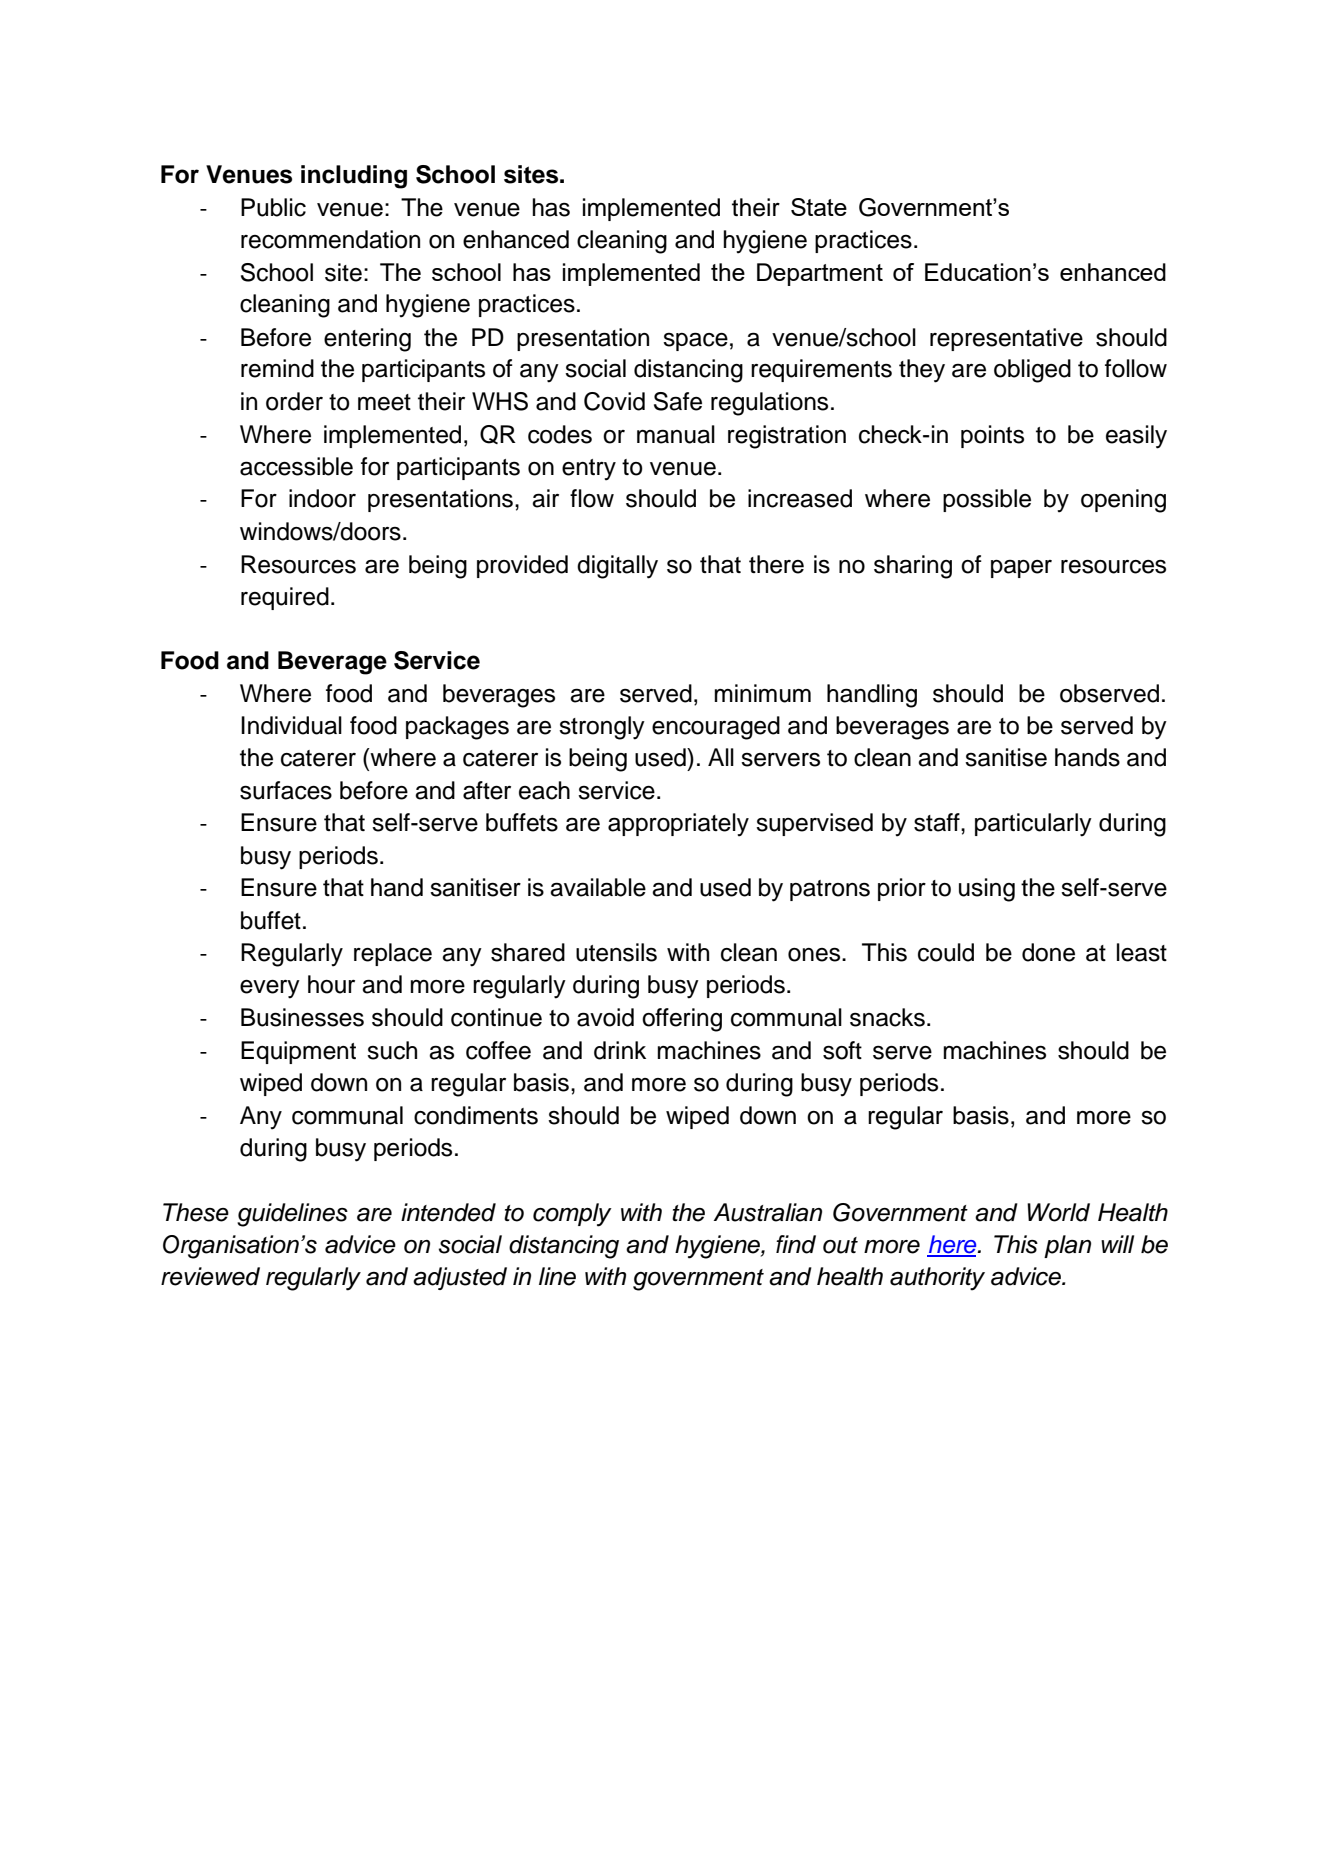  I want to click on surfaces, so click(286, 790).
